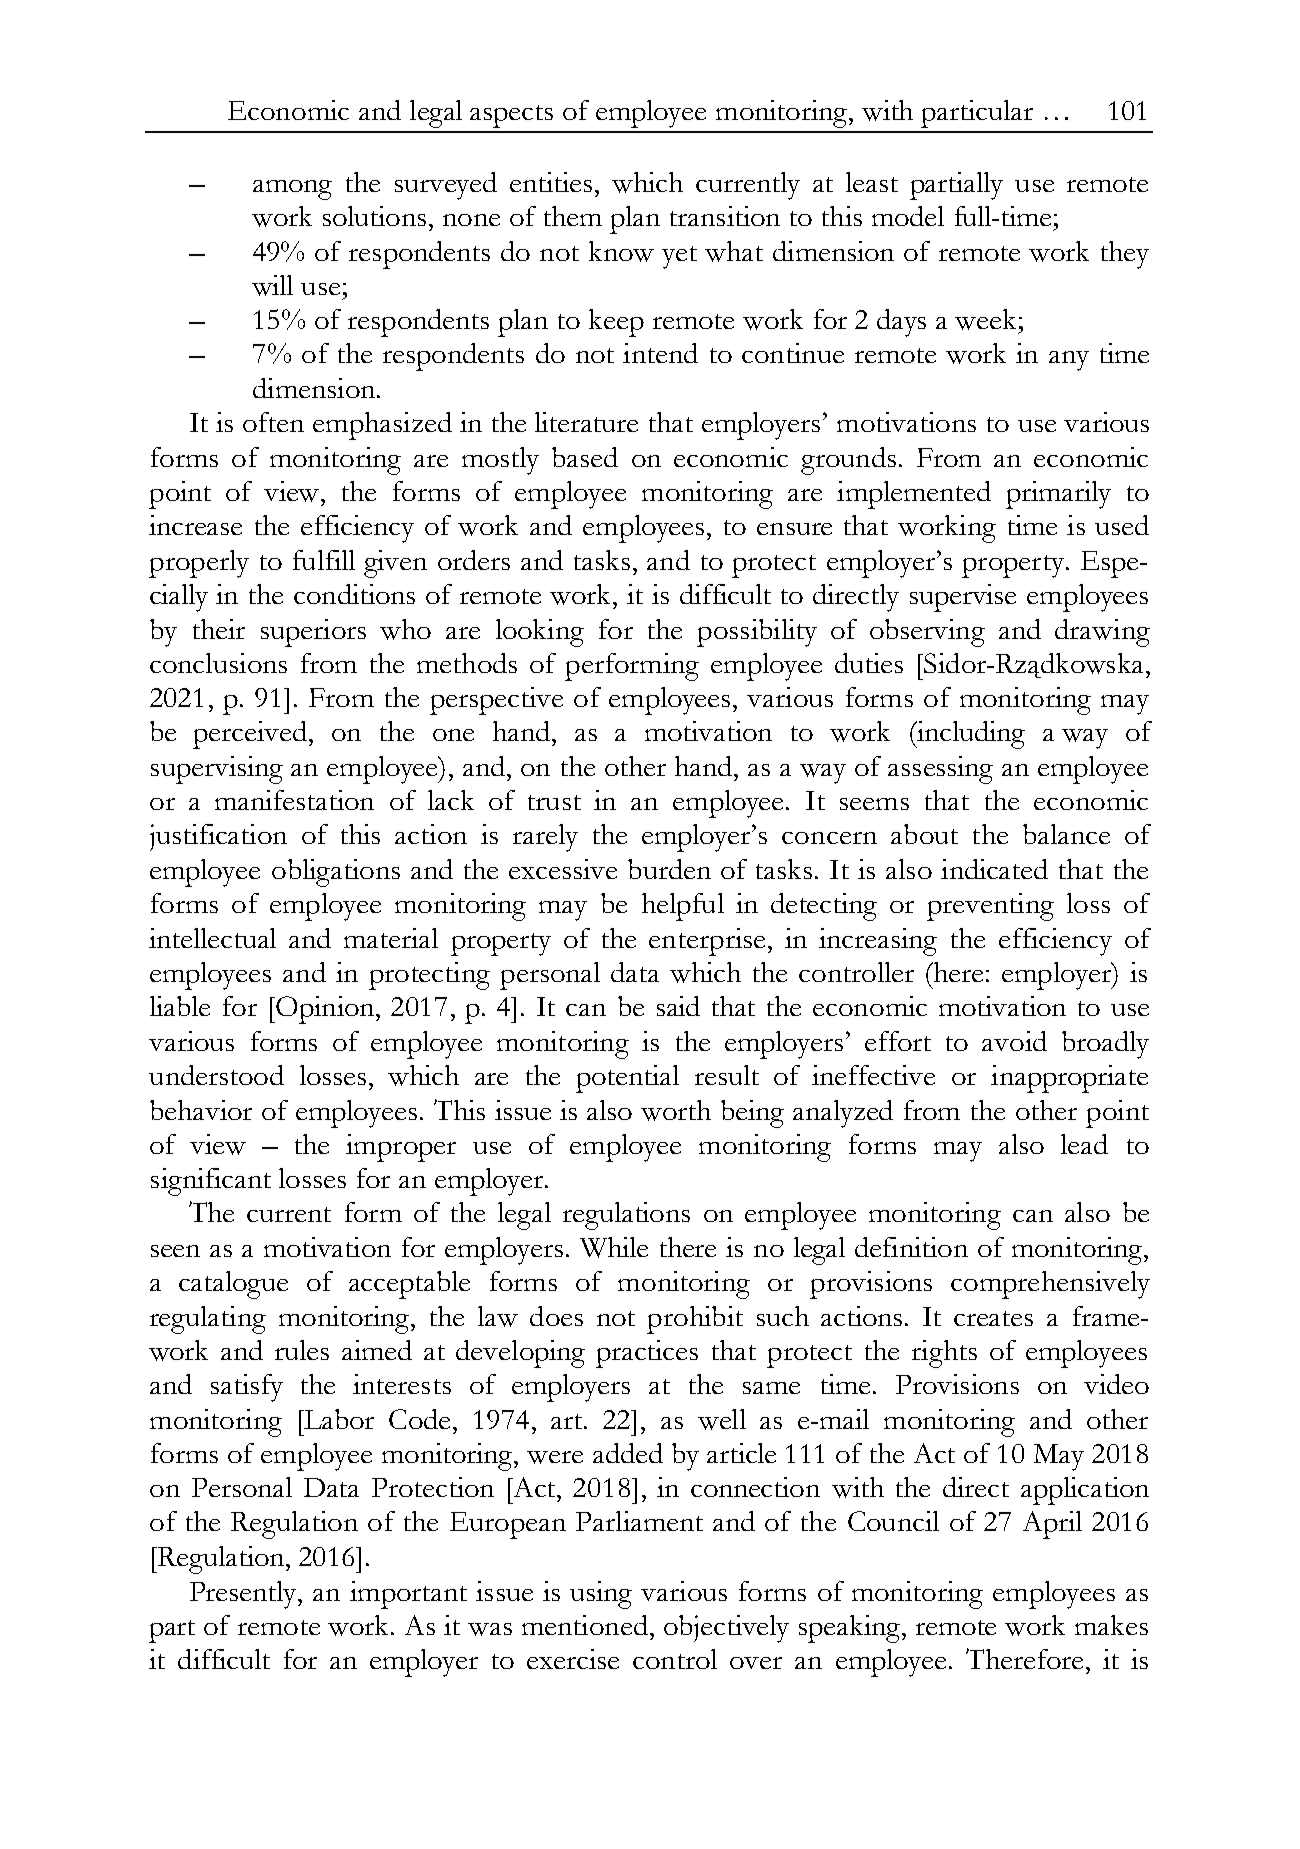 The image size is (1300, 1849). I want to click on possibility, so click(757, 633).
